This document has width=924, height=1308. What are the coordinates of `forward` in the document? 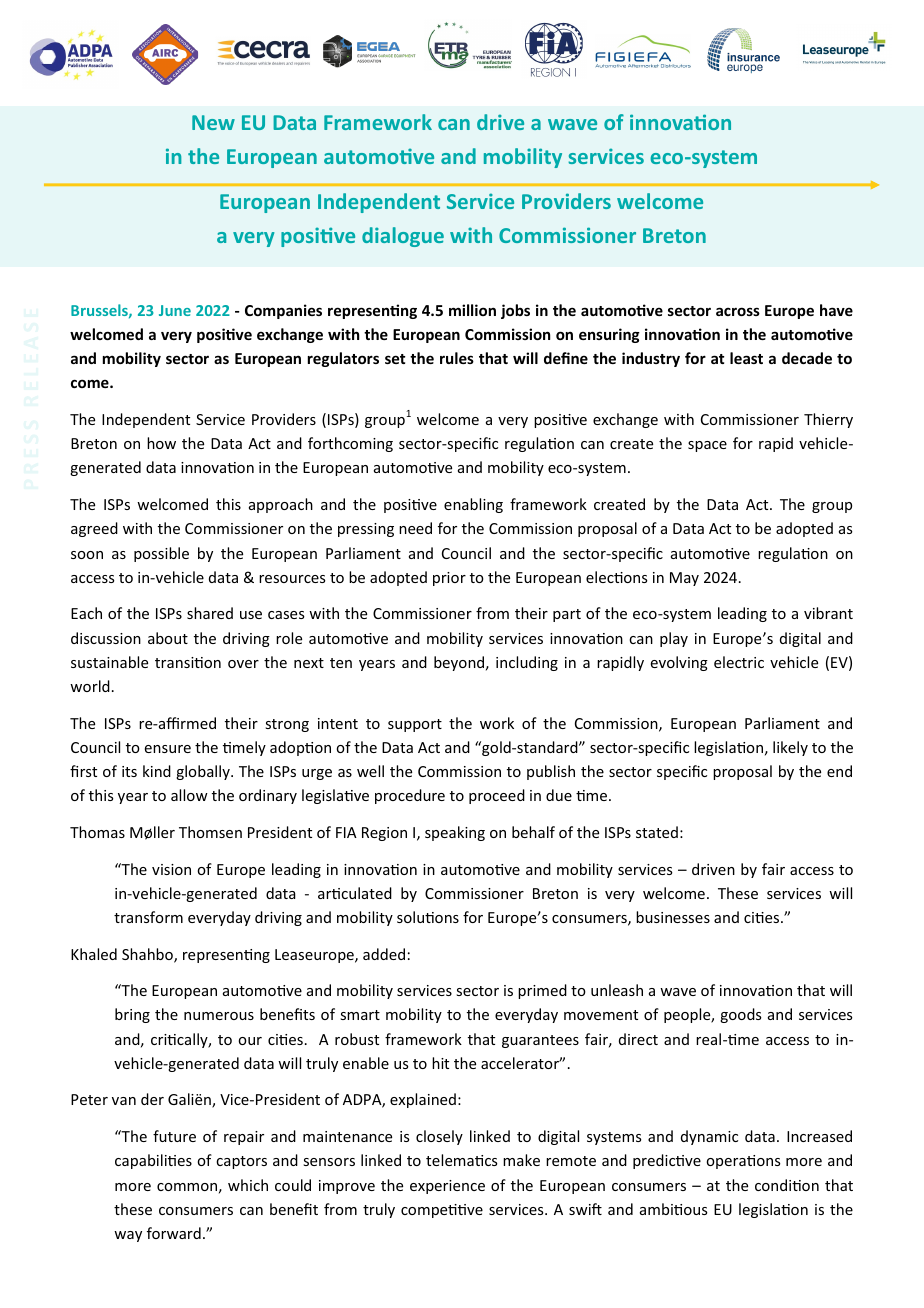 It's located at (174, 1233).
